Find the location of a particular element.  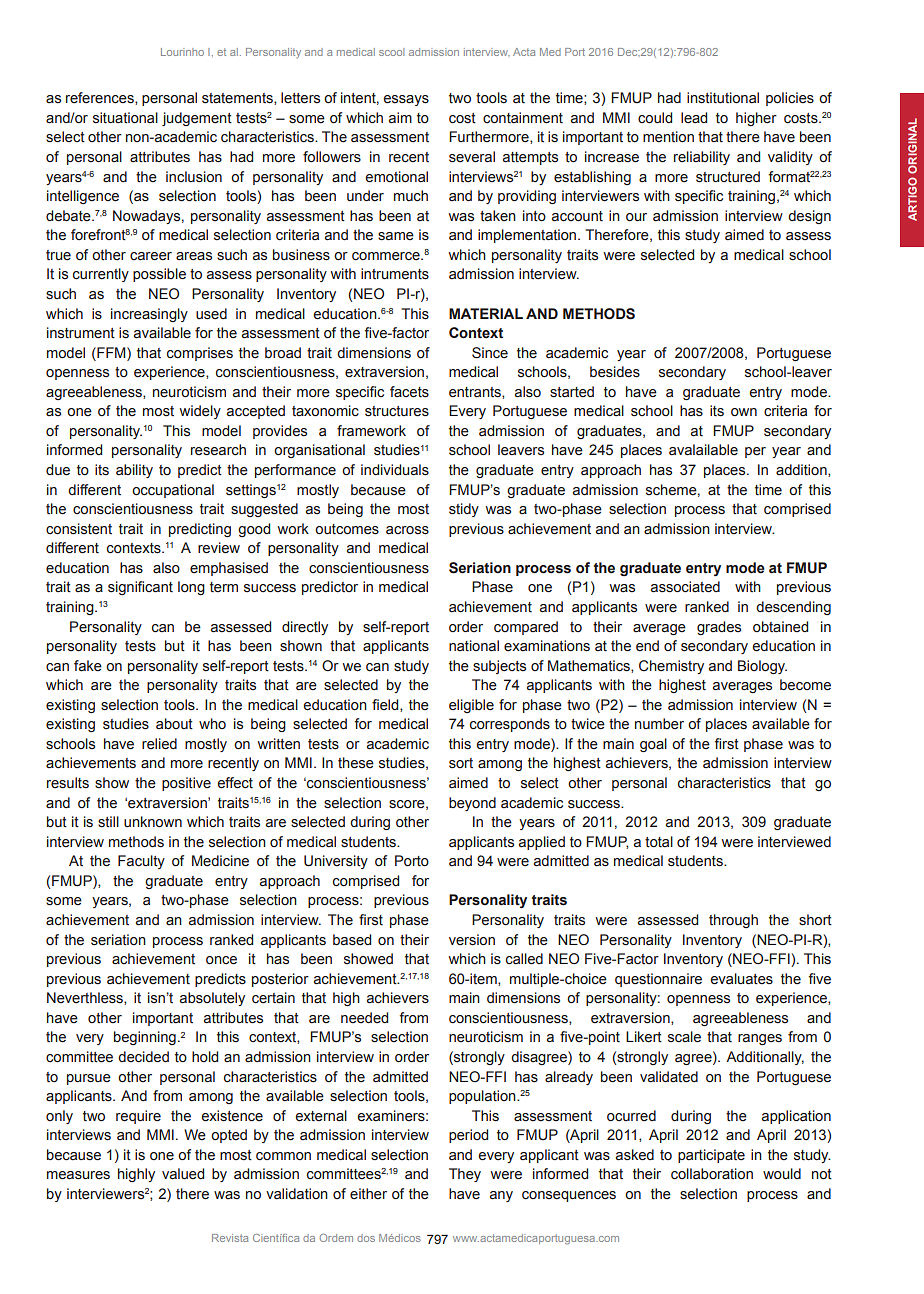

occupational is located at coordinates (173, 491).
